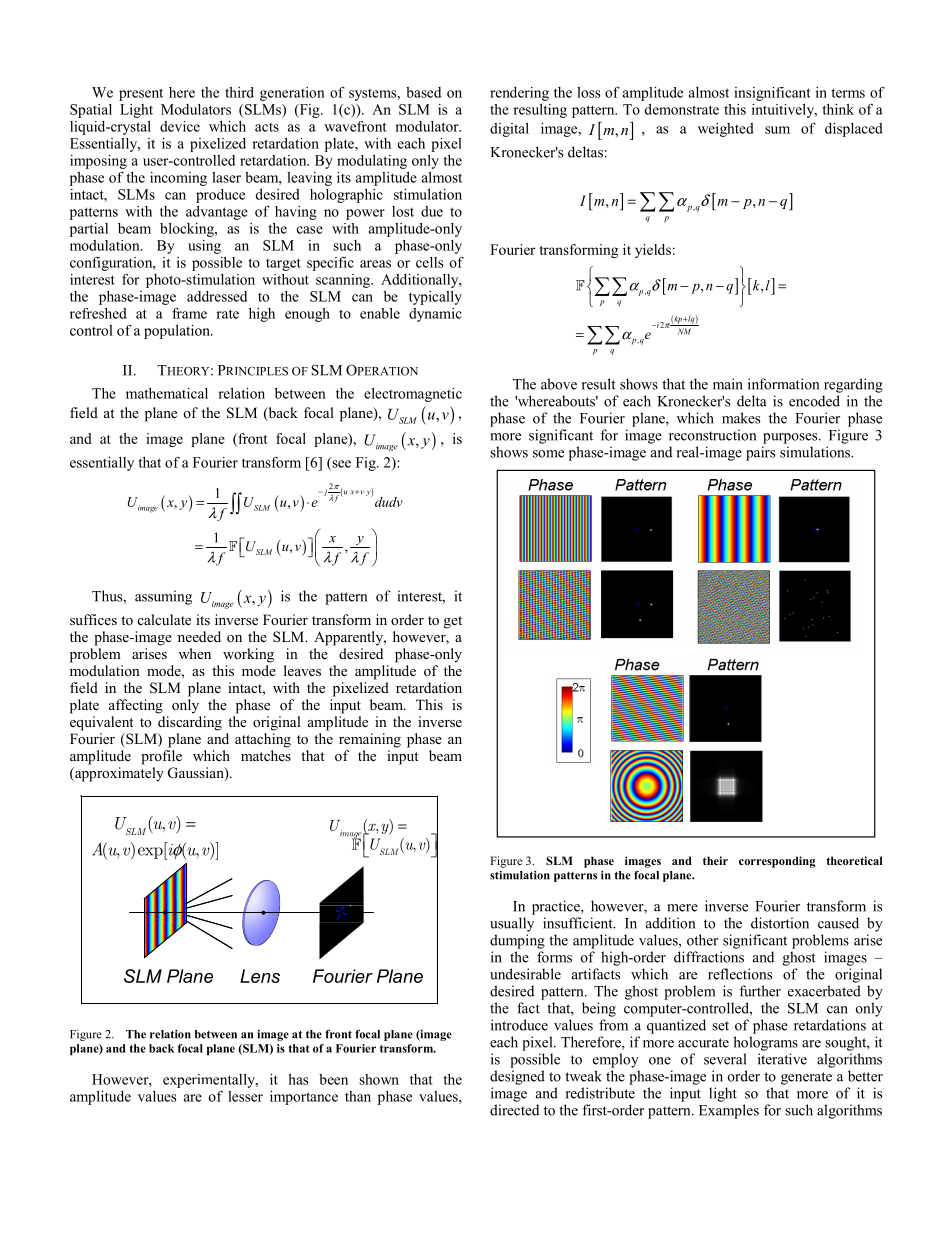 Image resolution: width=952 pixels, height=1233 pixels. Describe the element at coordinates (509, 130) in the document. I see `digital` at that location.
